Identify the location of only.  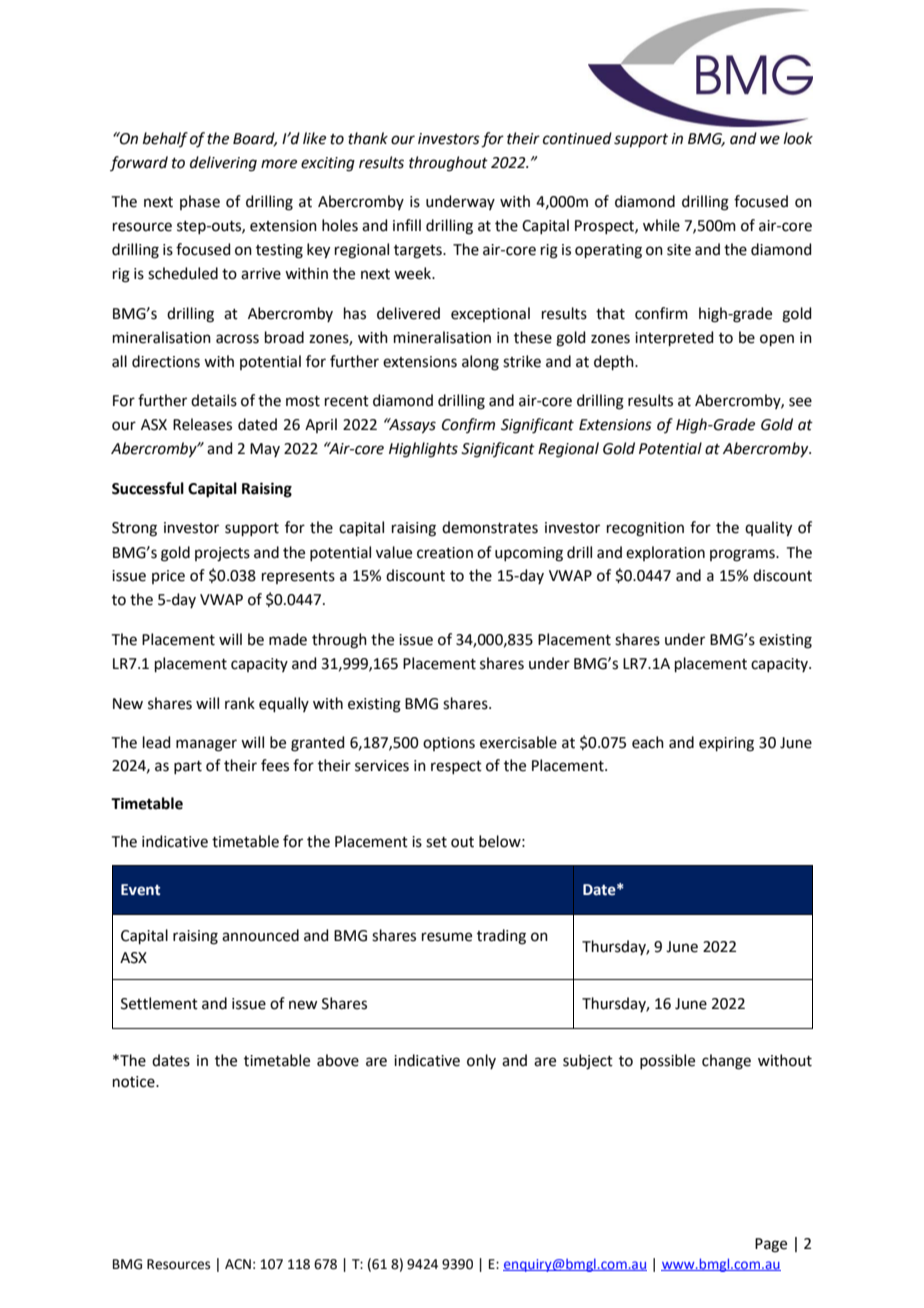
(481, 1061).
